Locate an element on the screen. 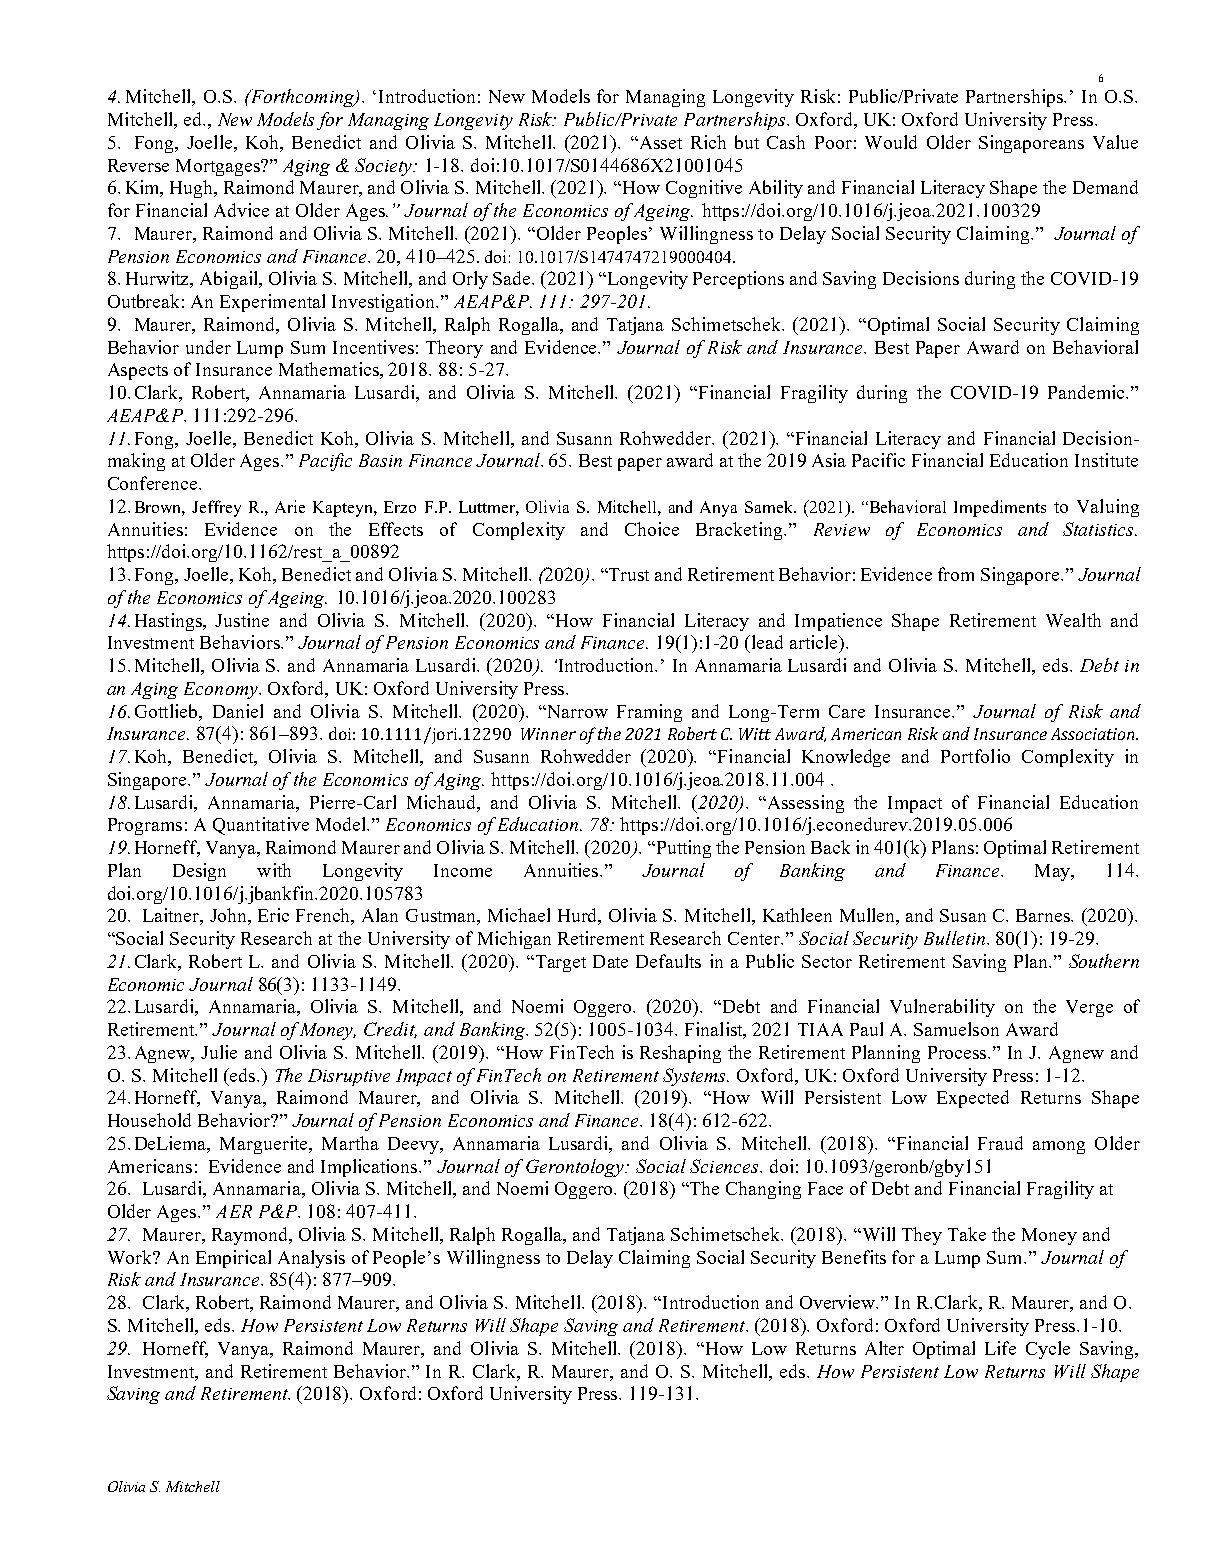 The width and height of the screenshot is (1211, 1567). Empirical is located at coordinates (233, 1259).
